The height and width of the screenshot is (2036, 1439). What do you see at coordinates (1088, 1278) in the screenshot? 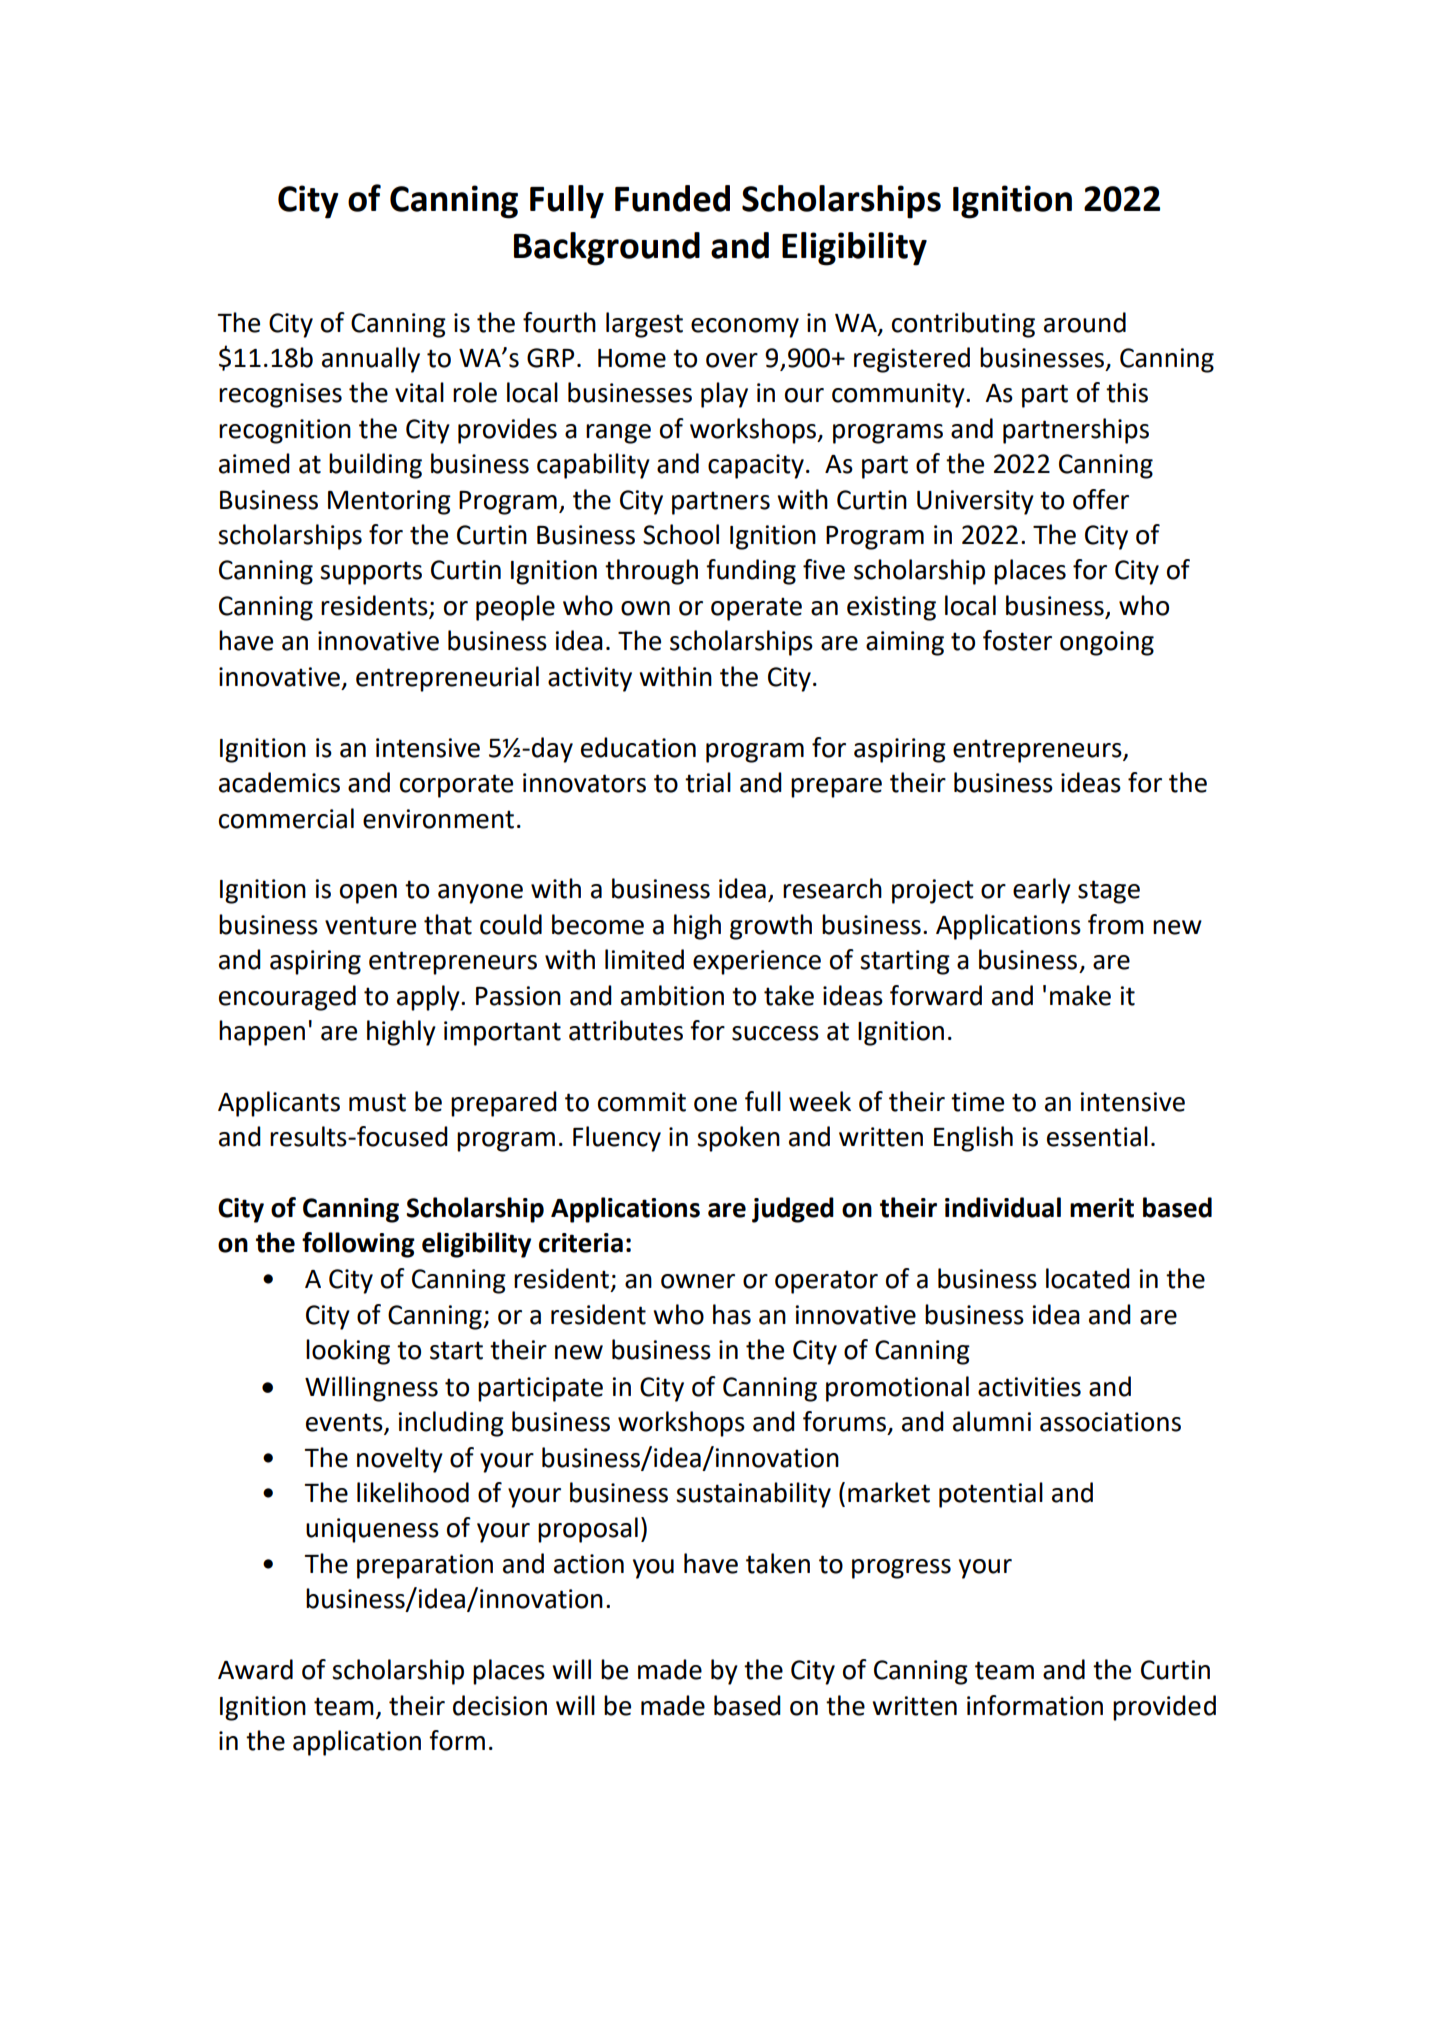
I see `located` at bounding box center [1088, 1278].
